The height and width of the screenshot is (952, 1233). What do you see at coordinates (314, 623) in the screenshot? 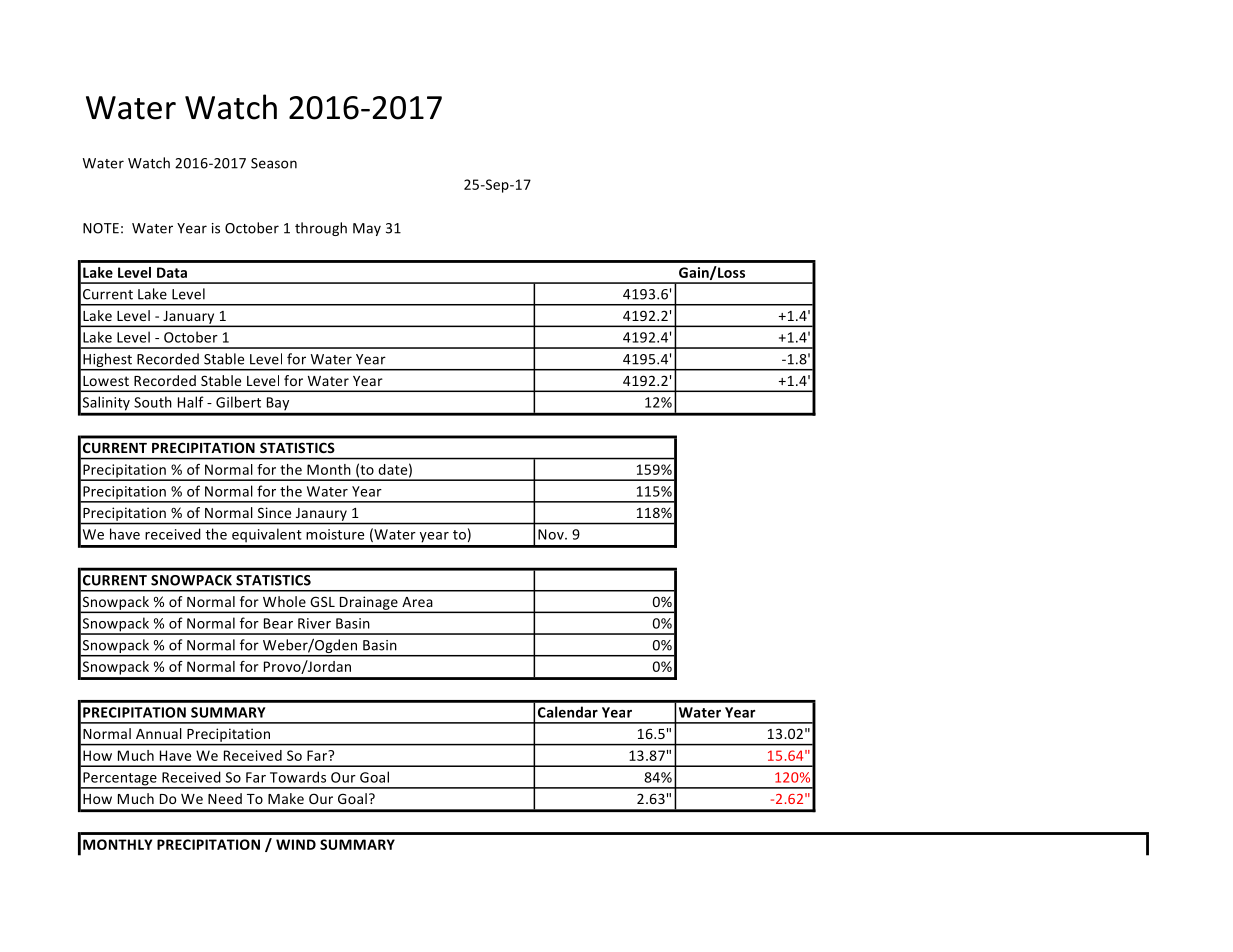
I see `River` at bounding box center [314, 623].
